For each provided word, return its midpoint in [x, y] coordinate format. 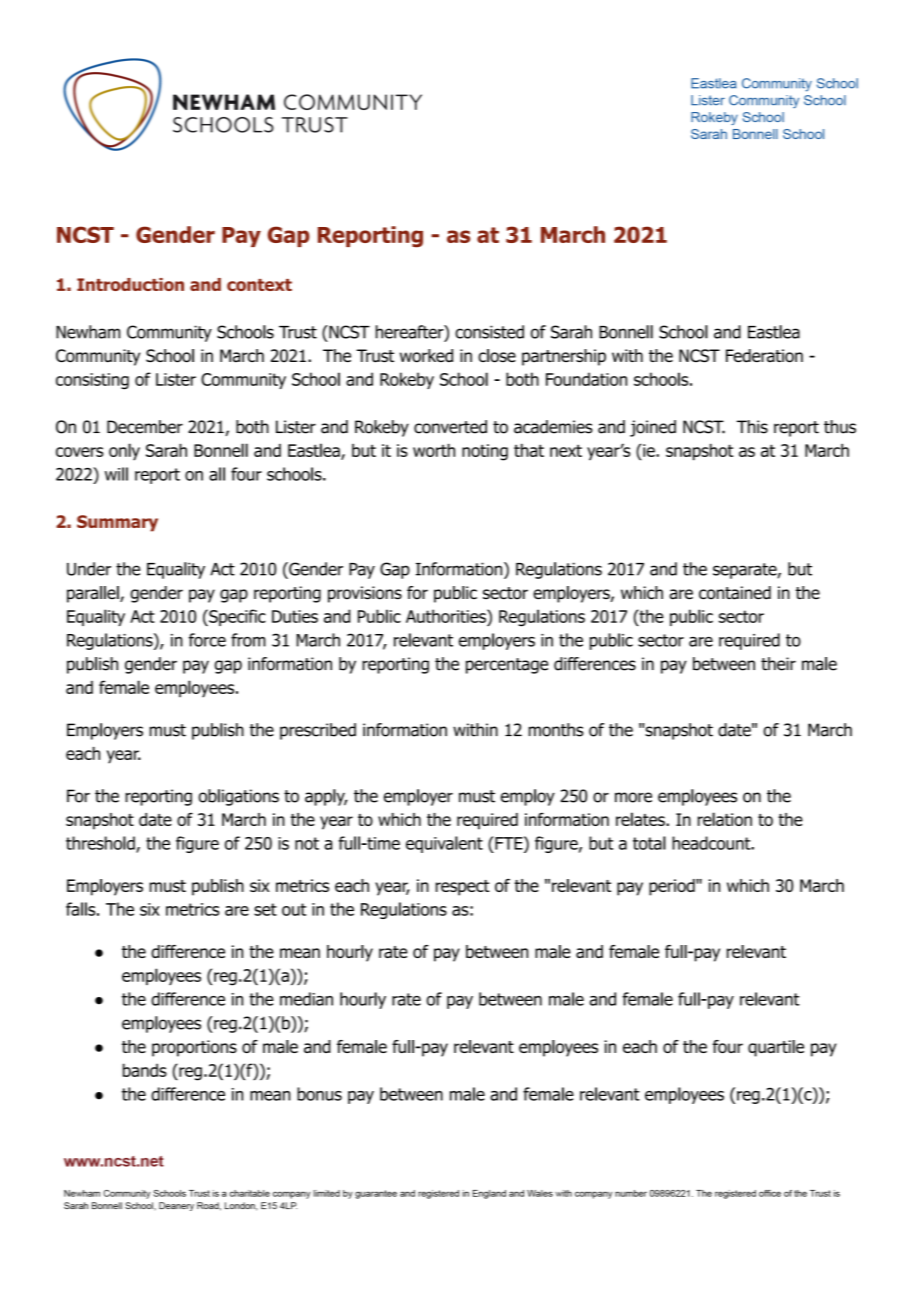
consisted [489, 332]
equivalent [444, 844]
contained [735, 593]
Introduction [130, 284]
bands [145, 1070]
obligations [238, 797]
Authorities [447, 616]
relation [725, 819]
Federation [764, 356]
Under [89, 569]
